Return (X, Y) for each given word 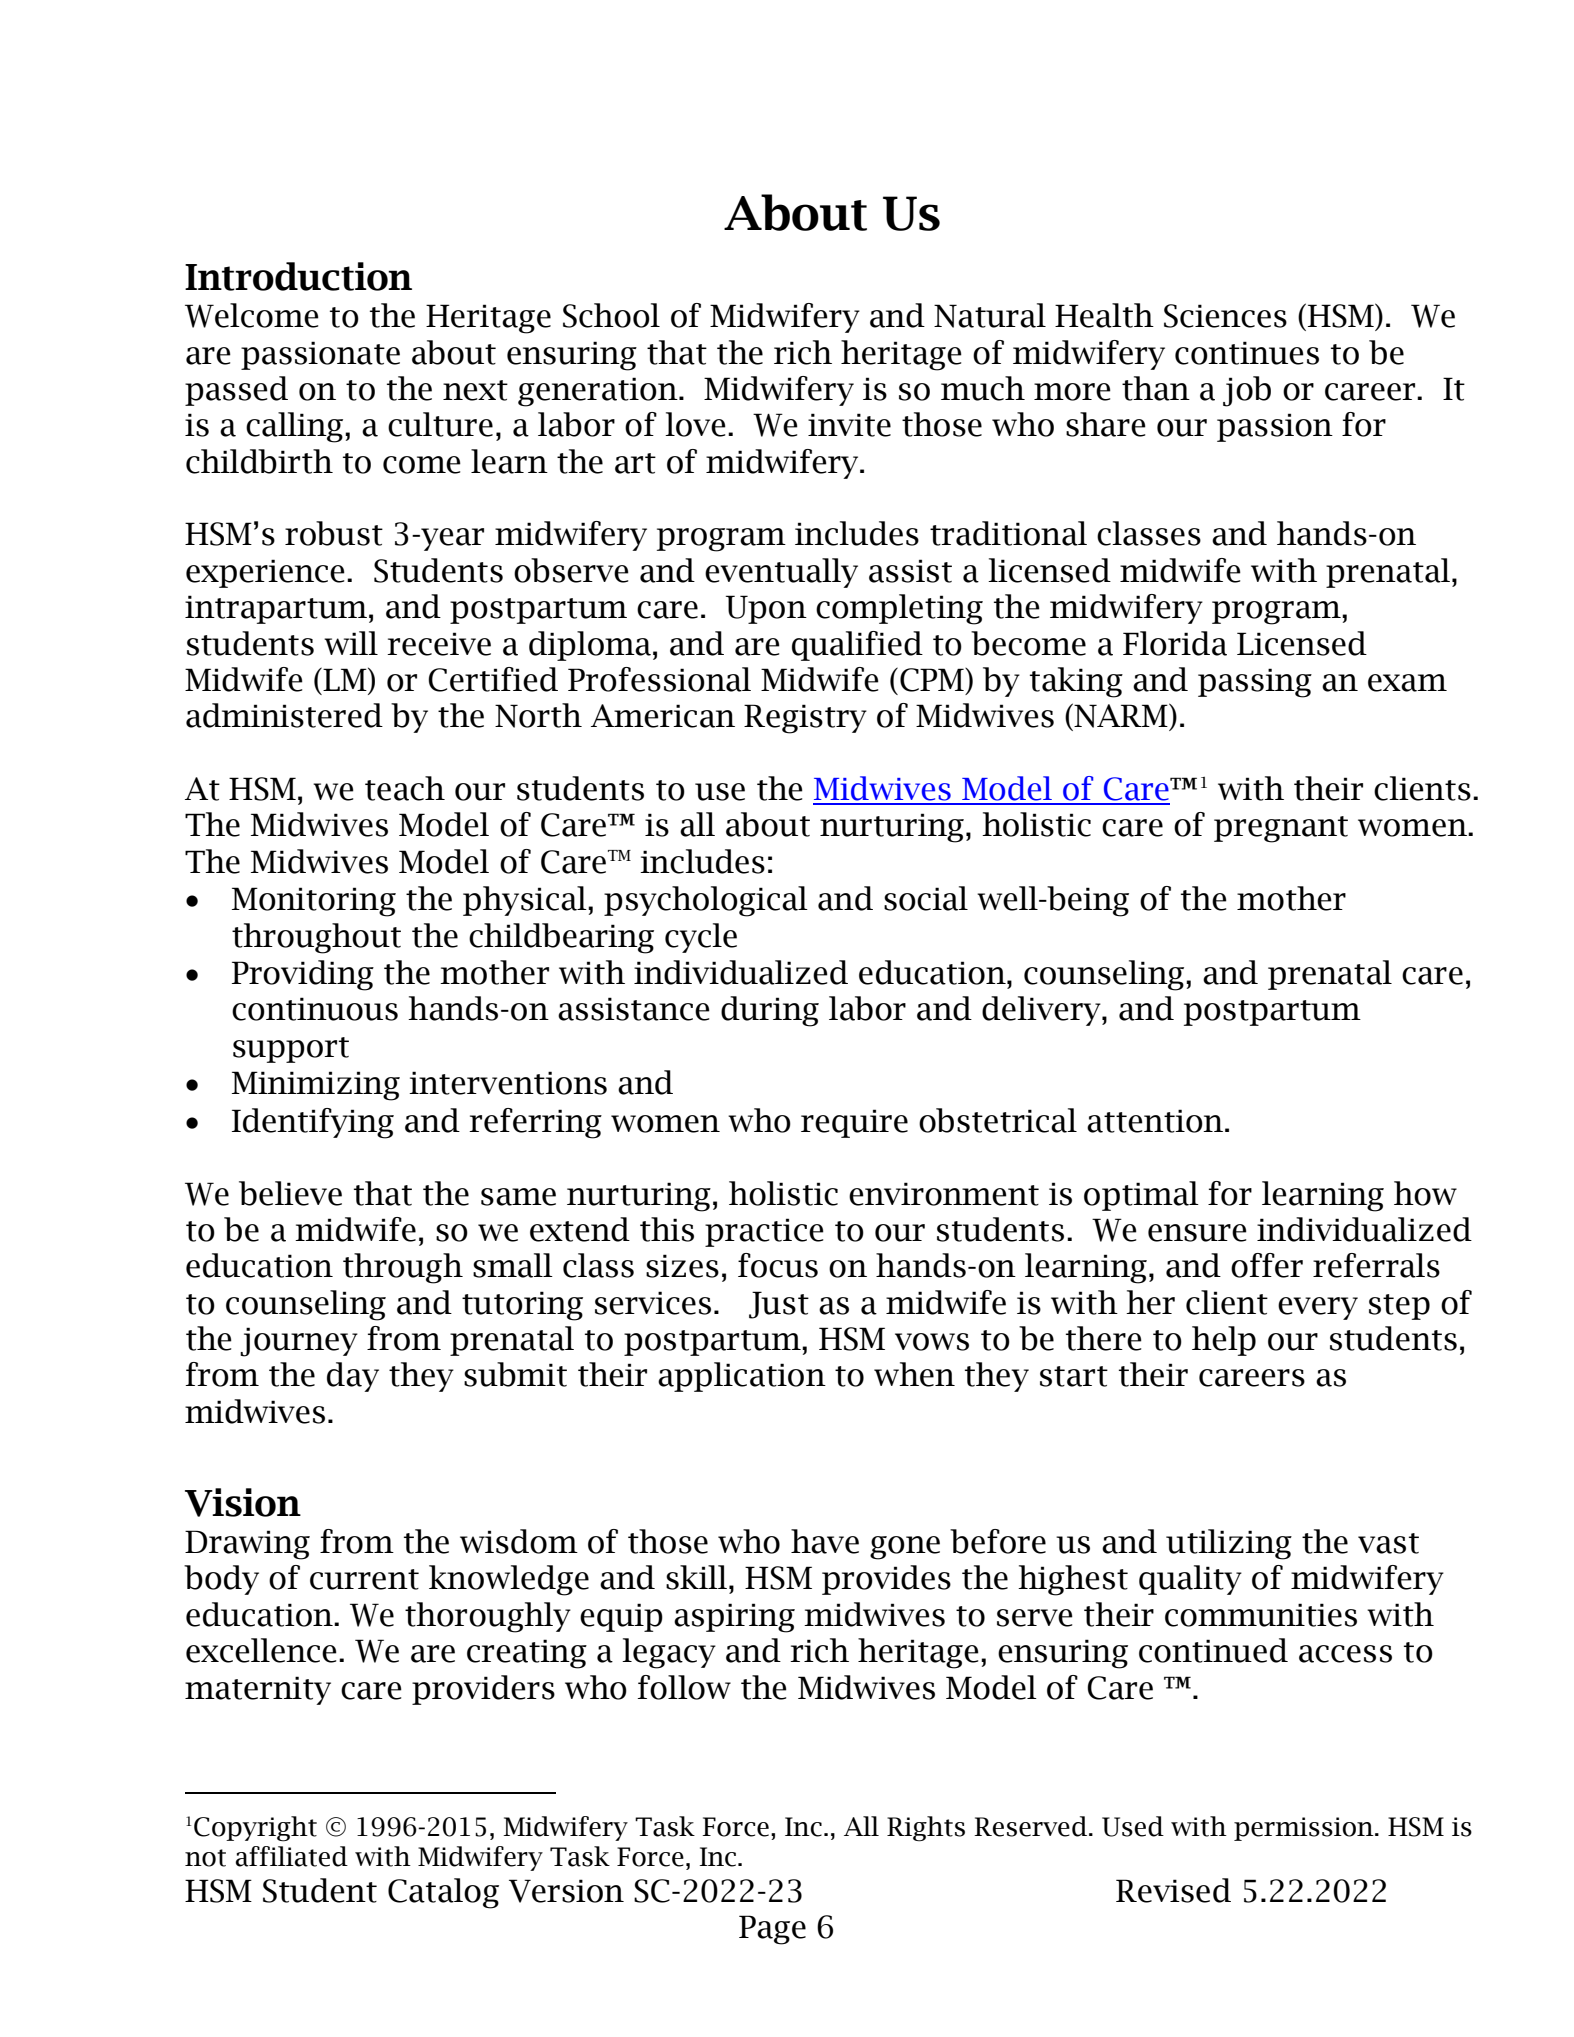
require (854, 1123)
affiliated (292, 1856)
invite (849, 425)
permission (1305, 1829)
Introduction (298, 276)
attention (1156, 1121)
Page (772, 1930)
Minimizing (316, 1086)
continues (1247, 353)
